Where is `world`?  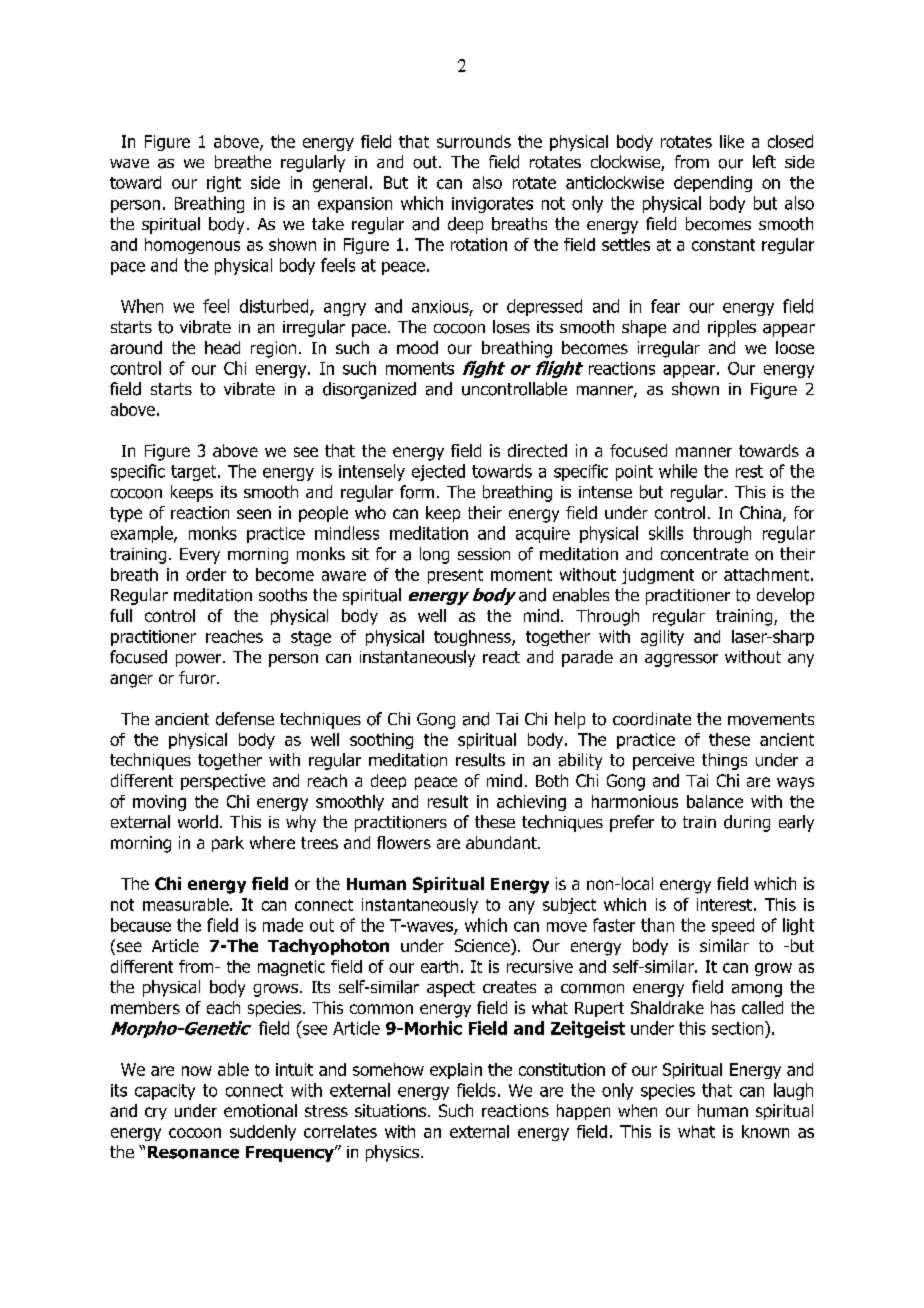 world is located at coordinates (198, 822).
